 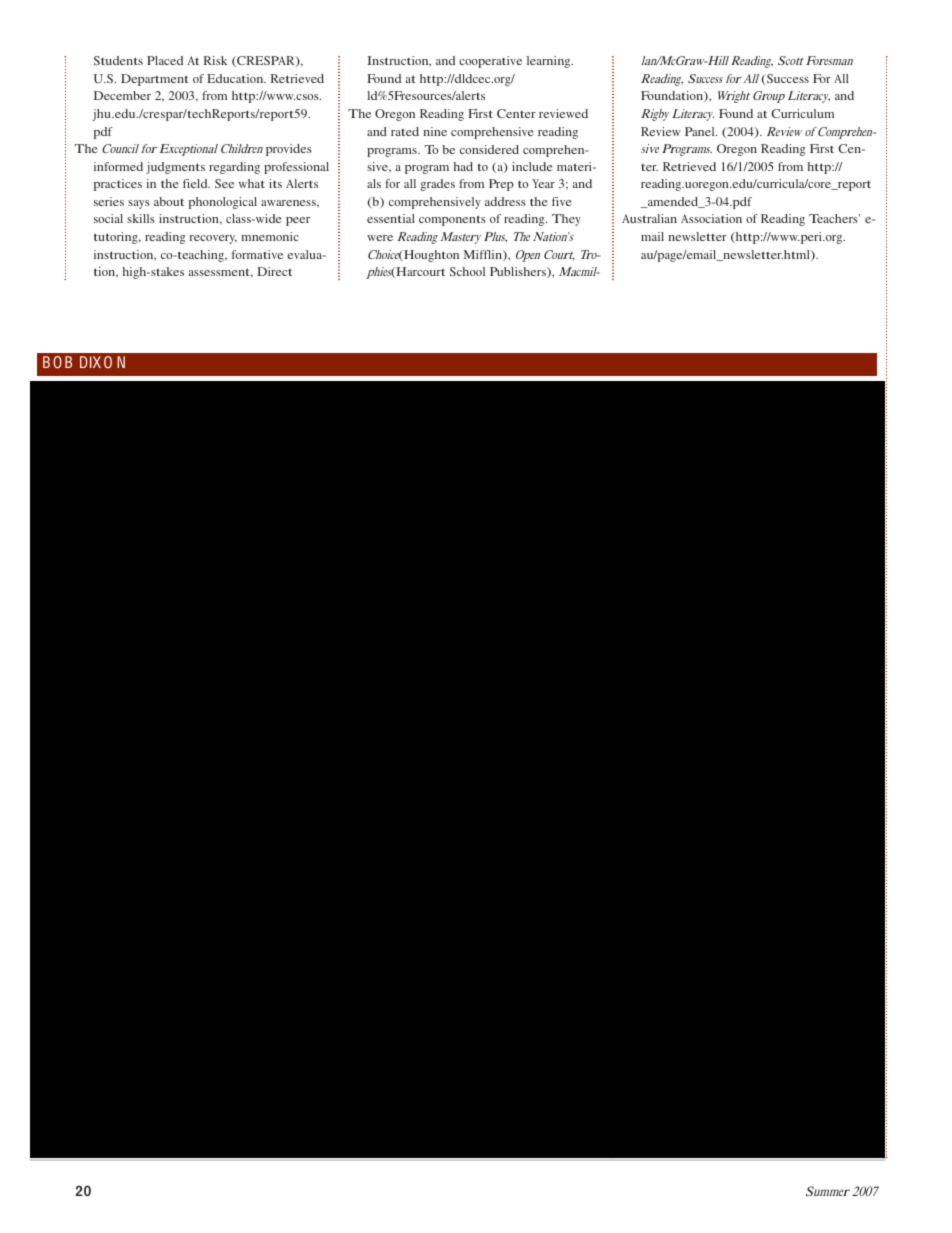 What do you see at coordinates (274, 271) in the screenshot?
I see `Direct` at bounding box center [274, 271].
